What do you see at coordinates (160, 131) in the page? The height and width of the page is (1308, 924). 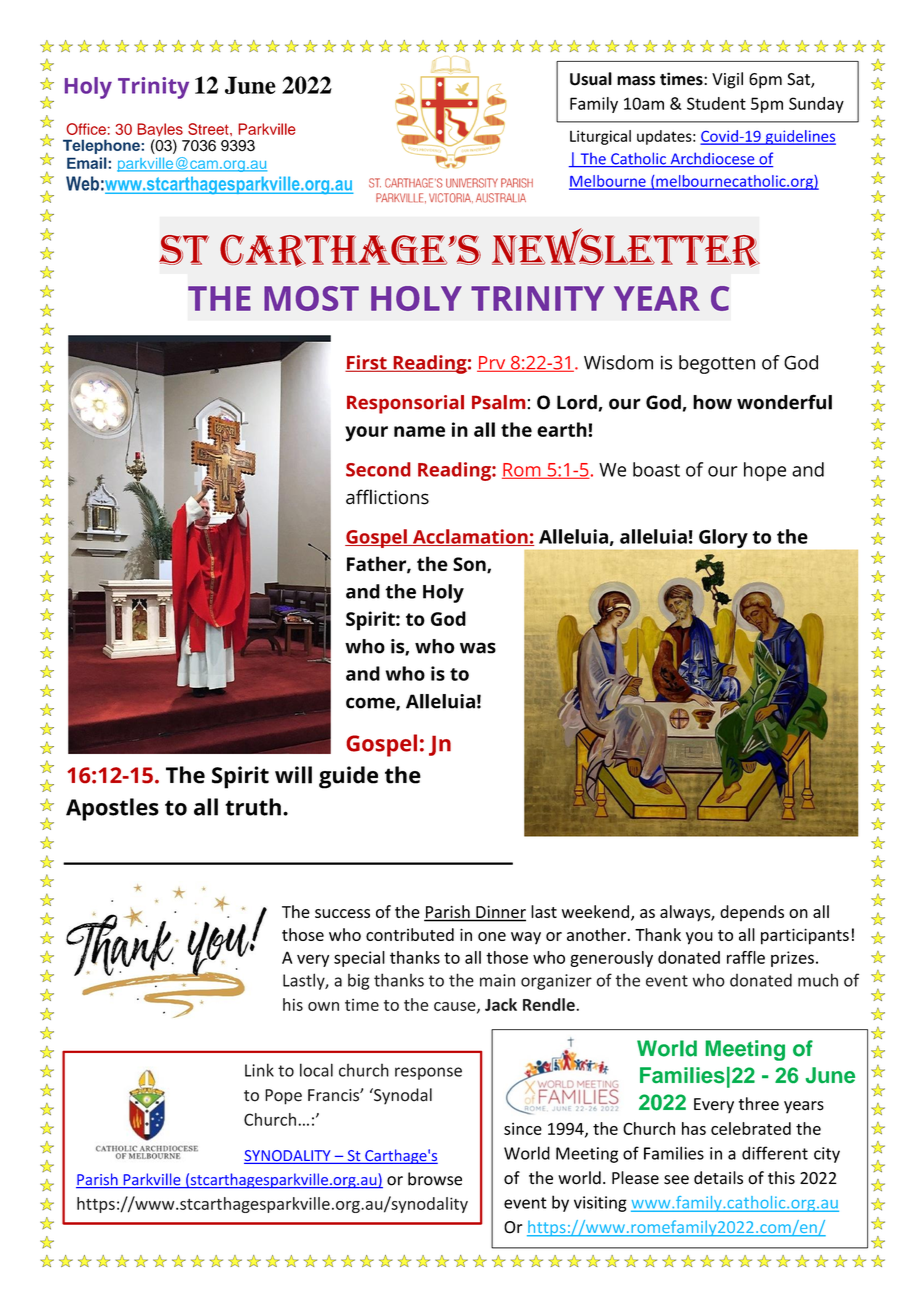 I see `Bayles` at bounding box center [160, 131].
